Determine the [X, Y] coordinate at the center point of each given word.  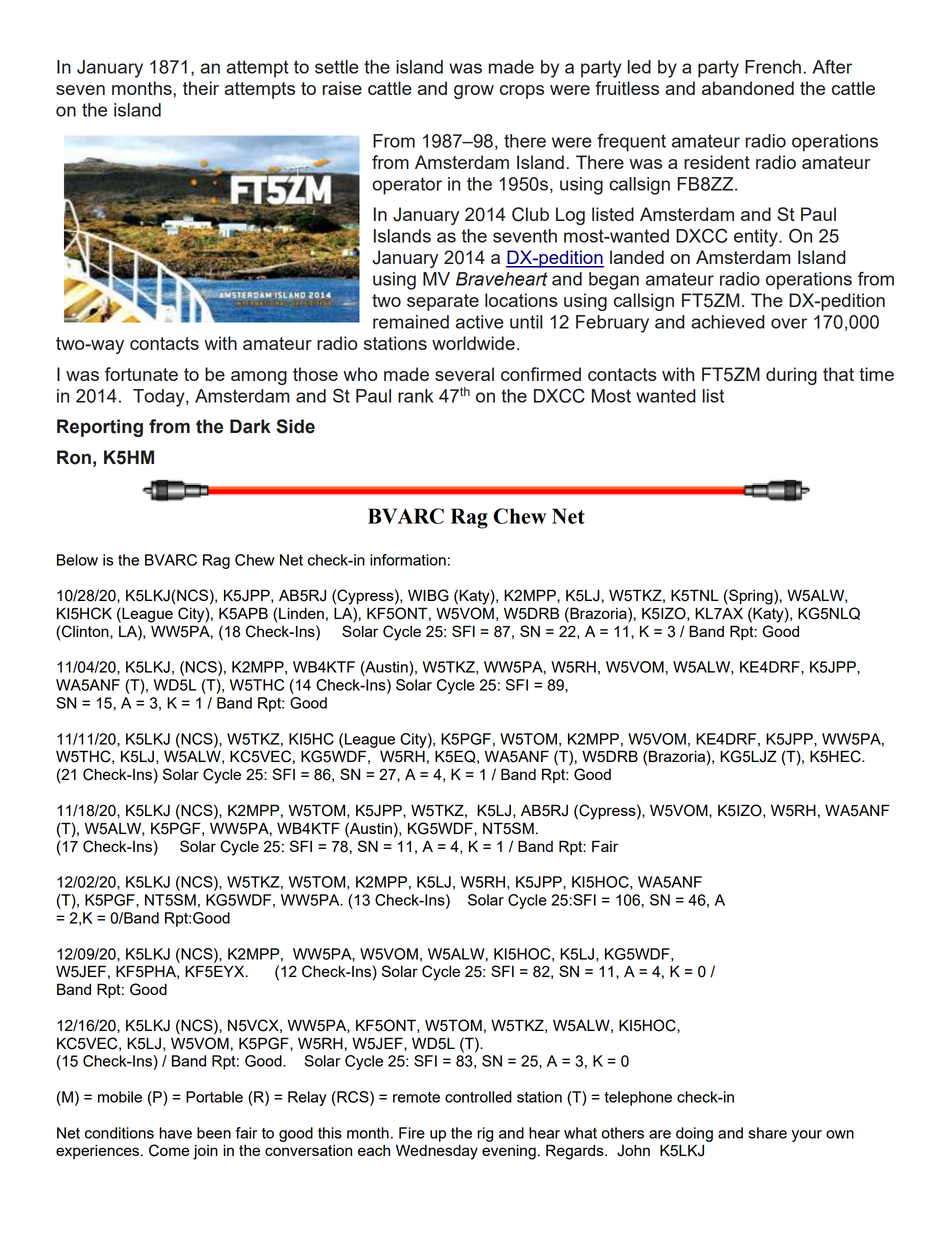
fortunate [141, 374]
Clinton [86, 631]
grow [474, 92]
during [791, 376]
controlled [478, 1097]
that [838, 374]
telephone [638, 1098]
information [408, 560]
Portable [214, 1097]
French [773, 67]
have [175, 1133]
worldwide [473, 343]
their [201, 88]
